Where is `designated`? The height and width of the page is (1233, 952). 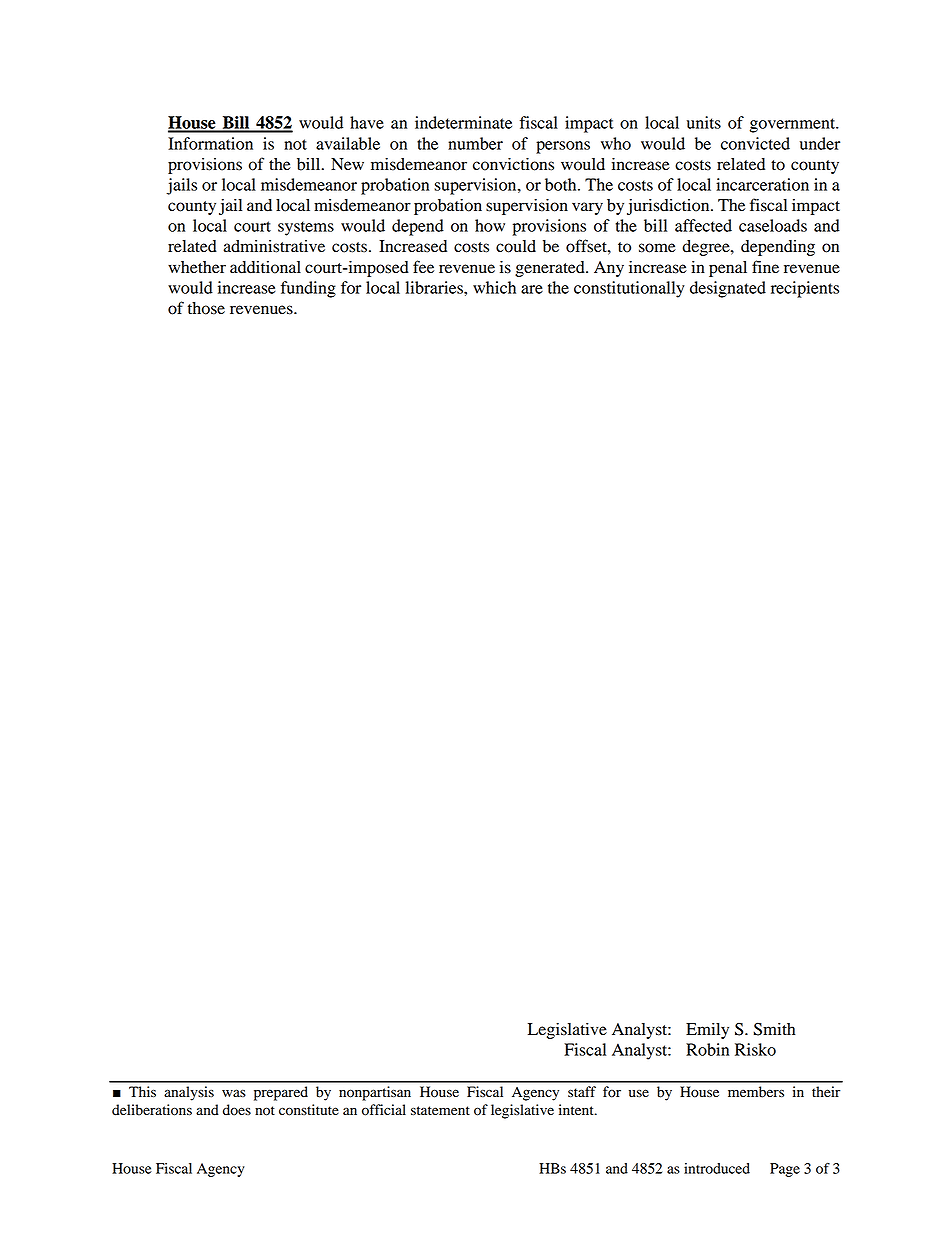
designated is located at coordinates (728, 289).
